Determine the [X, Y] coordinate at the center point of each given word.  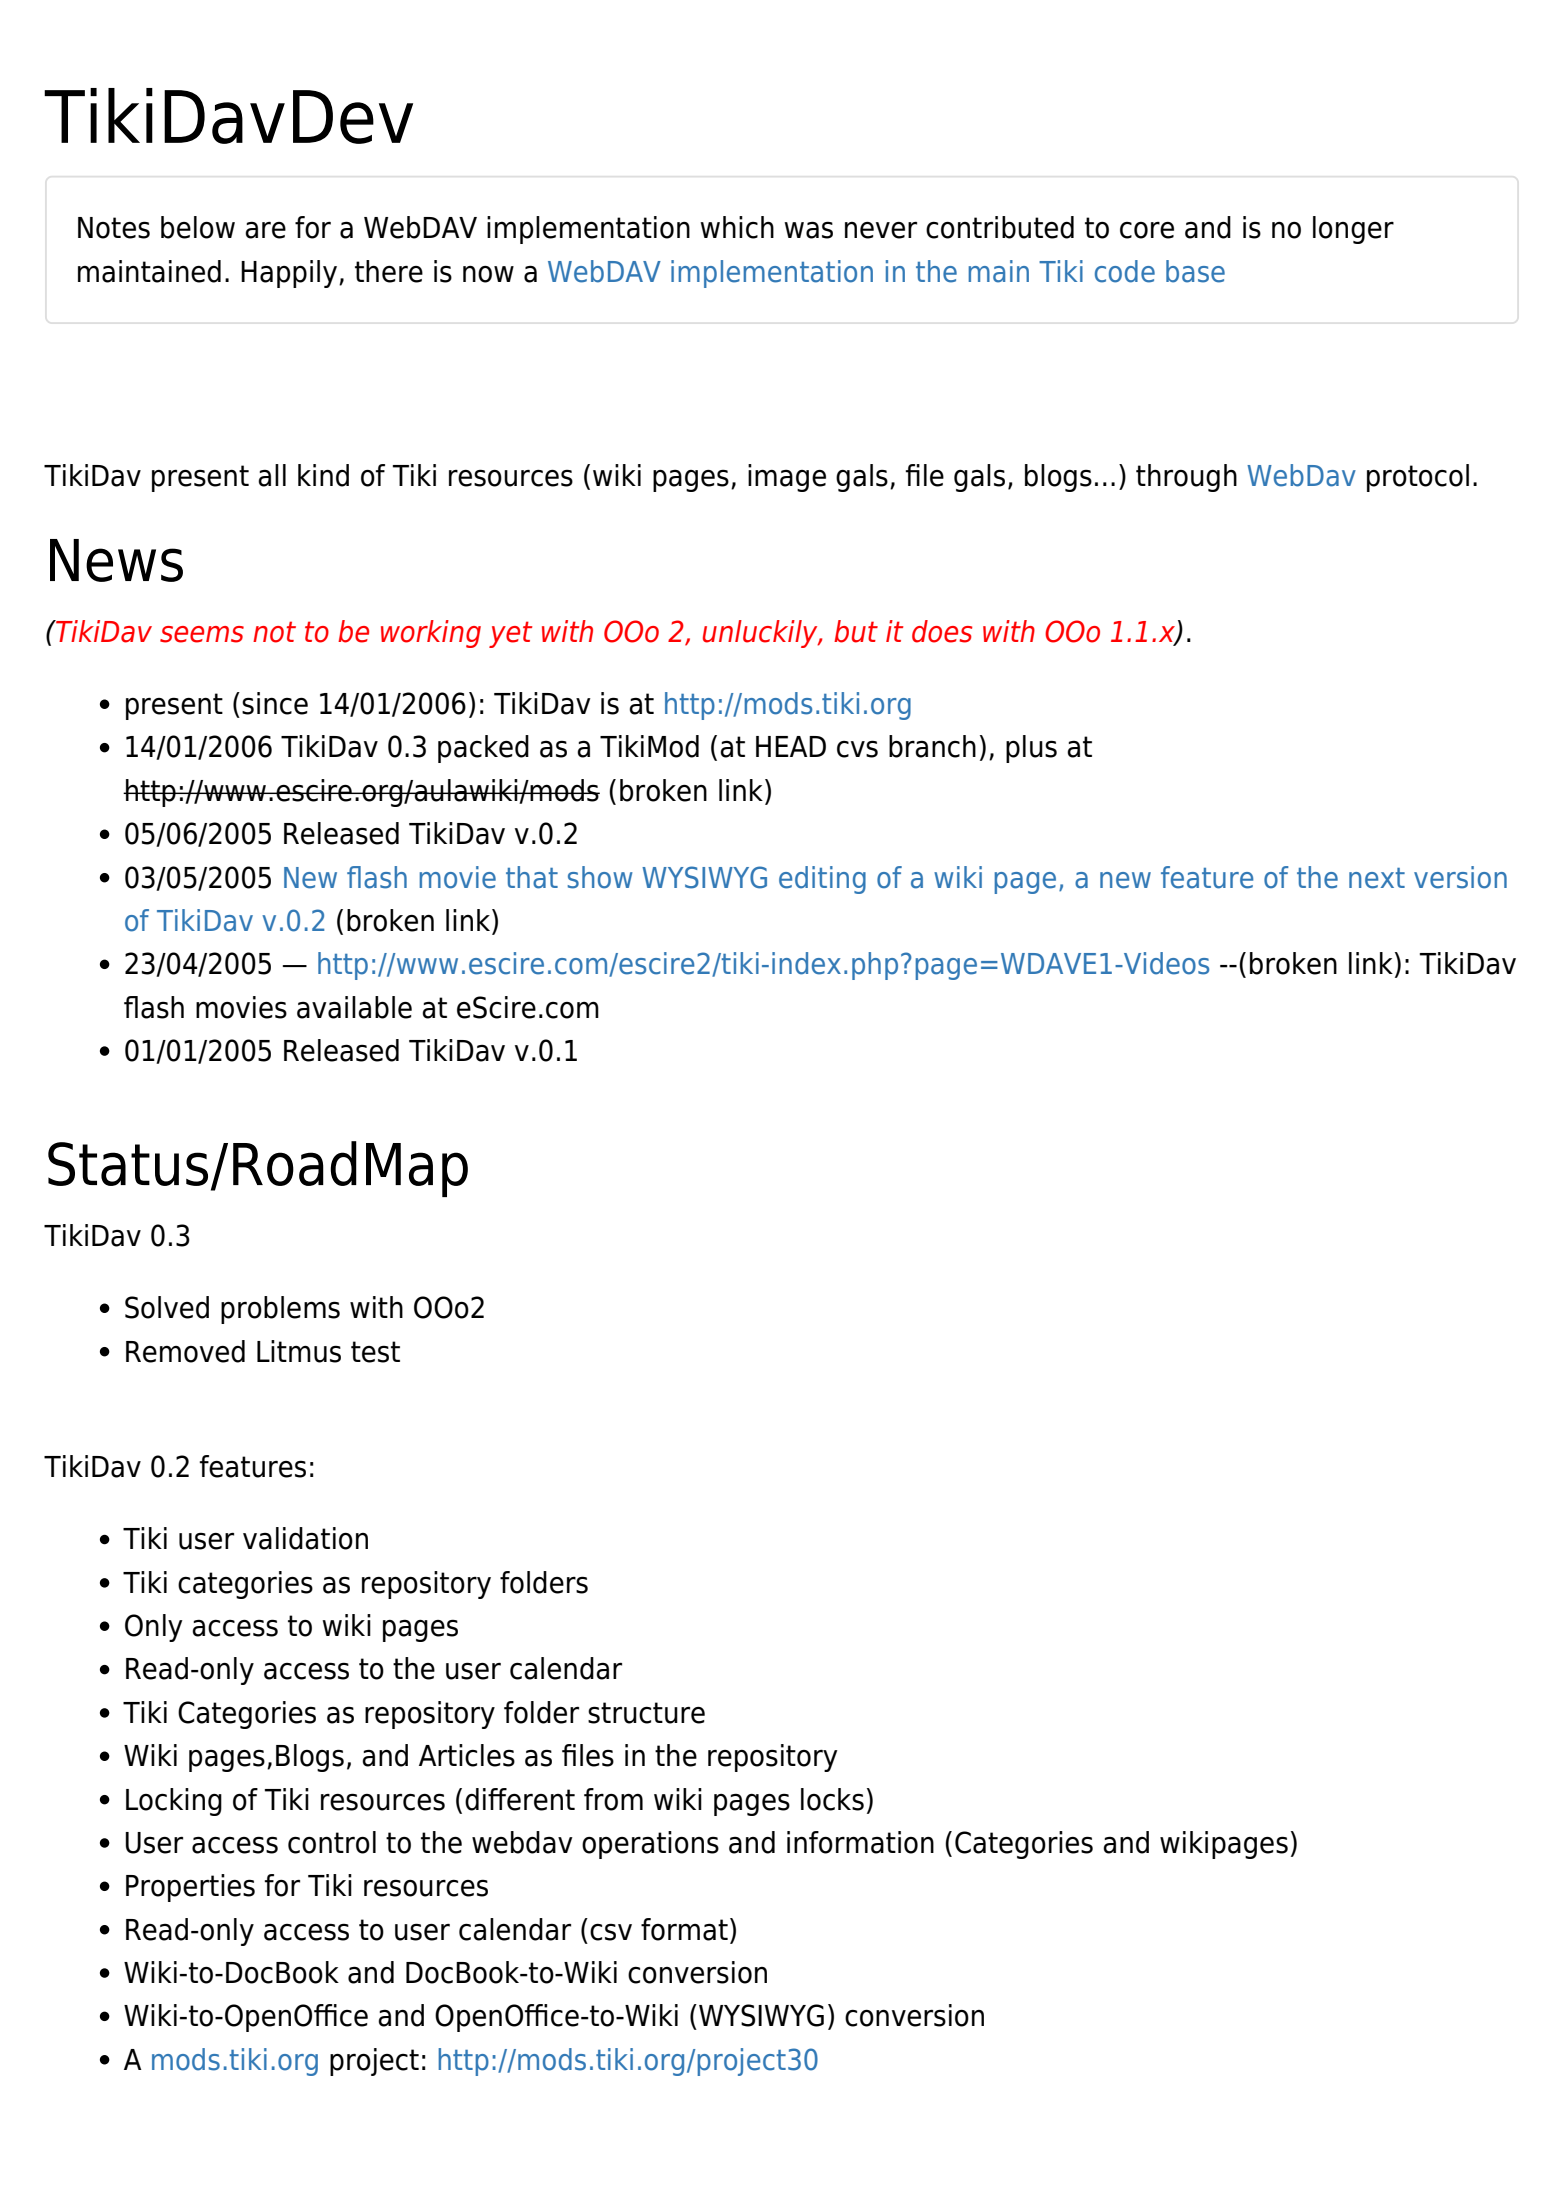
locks [832, 1799]
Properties [190, 1888]
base [1195, 271]
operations [650, 1845]
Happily [290, 274]
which [737, 227]
